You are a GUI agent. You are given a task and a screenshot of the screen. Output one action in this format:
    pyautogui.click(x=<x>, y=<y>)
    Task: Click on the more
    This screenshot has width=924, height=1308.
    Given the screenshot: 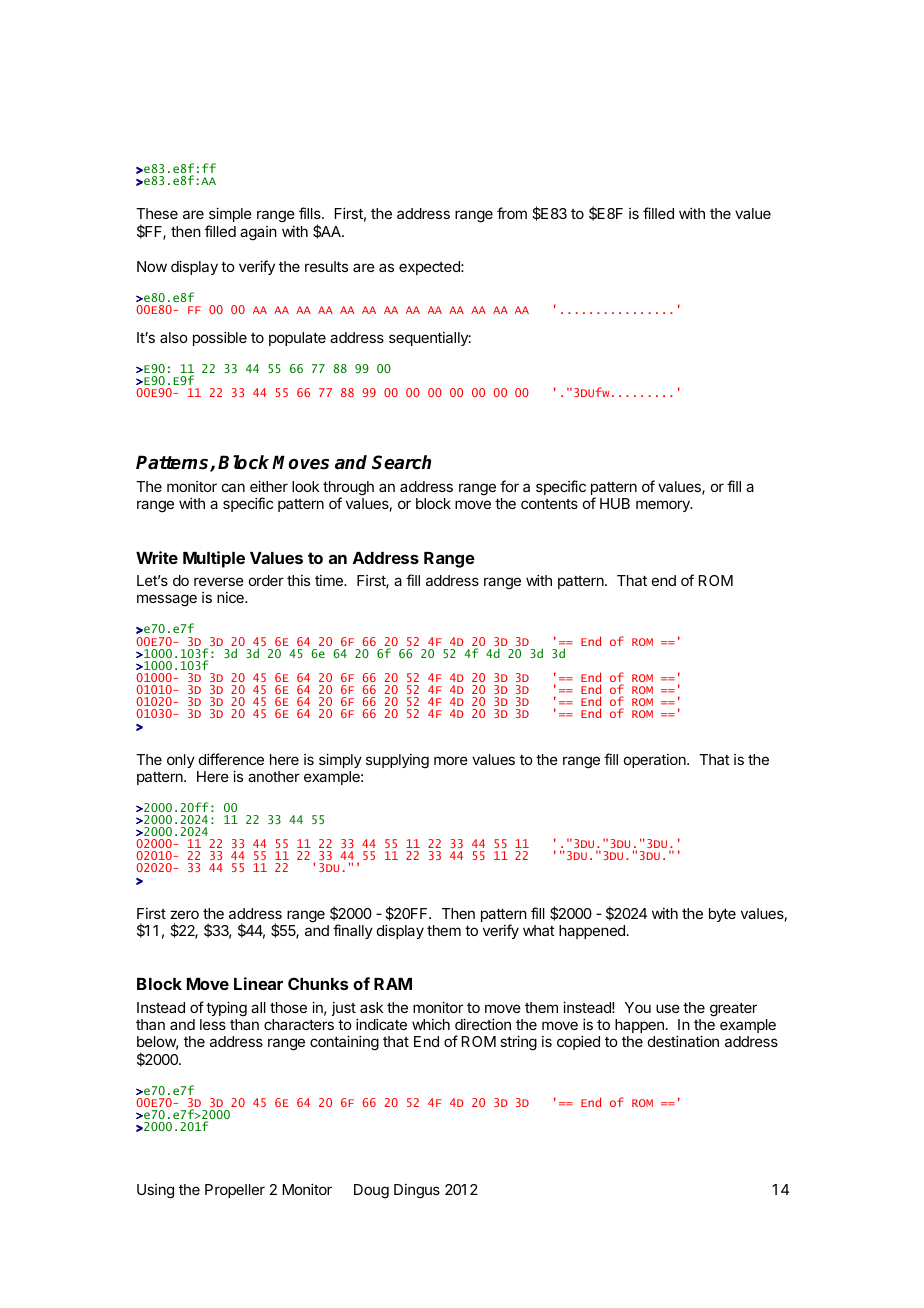 What is the action you would take?
    pyautogui.click(x=451, y=760)
